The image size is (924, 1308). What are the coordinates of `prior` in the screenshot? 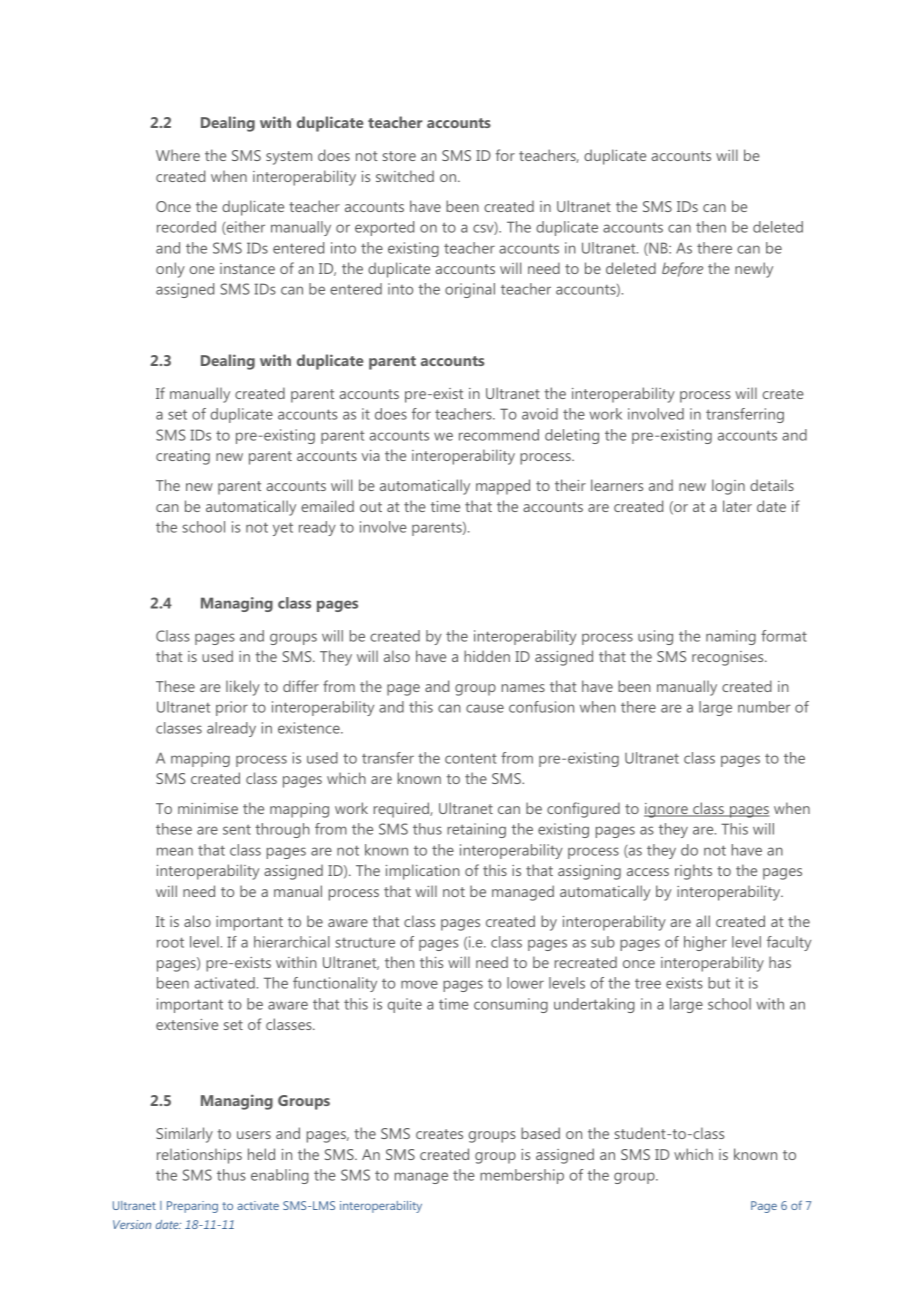 It's located at (232, 708).
